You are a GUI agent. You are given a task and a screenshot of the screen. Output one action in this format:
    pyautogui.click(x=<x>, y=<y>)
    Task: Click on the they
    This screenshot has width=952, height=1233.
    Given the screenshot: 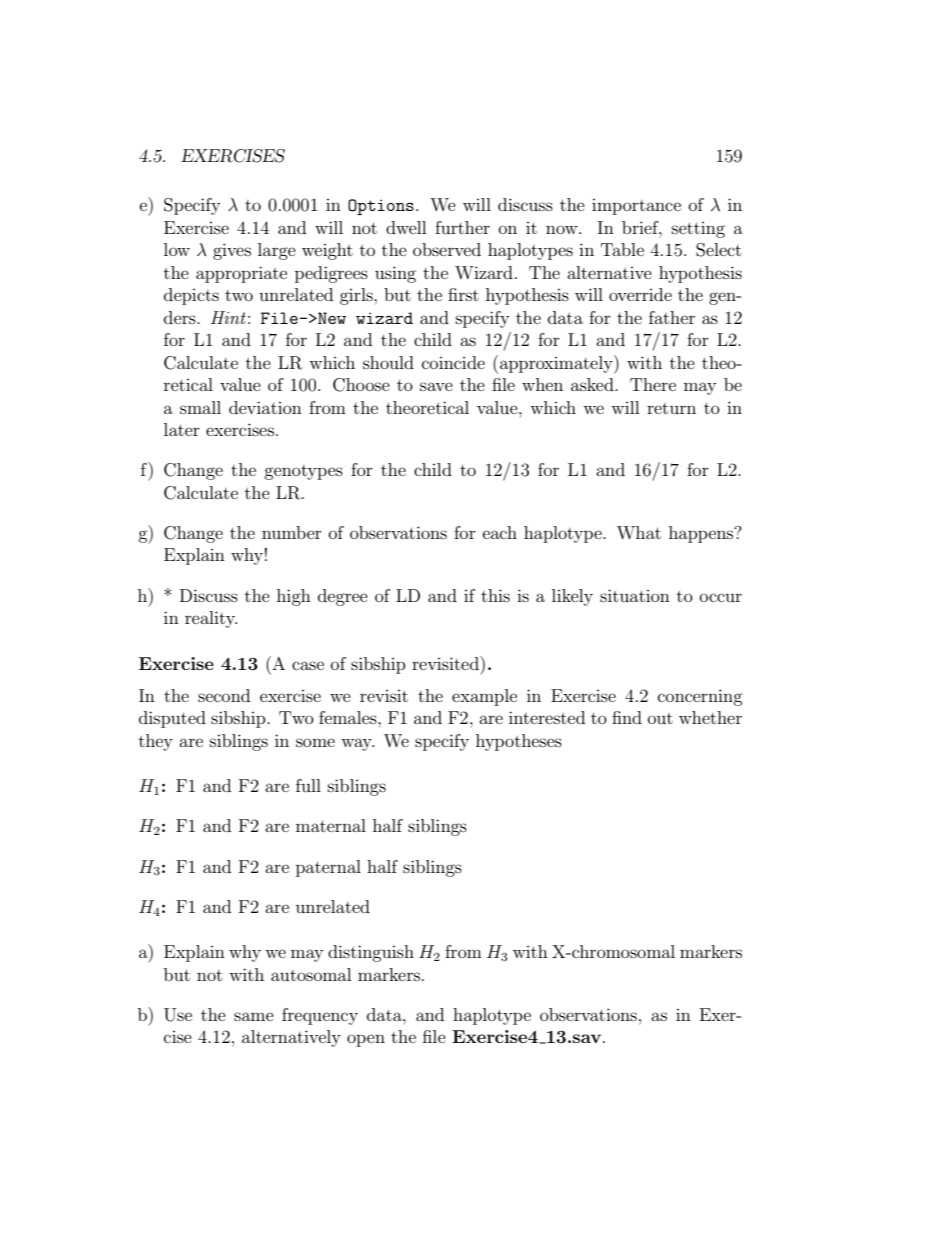 What is the action you would take?
    pyautogui.click(x=156, y=742)
